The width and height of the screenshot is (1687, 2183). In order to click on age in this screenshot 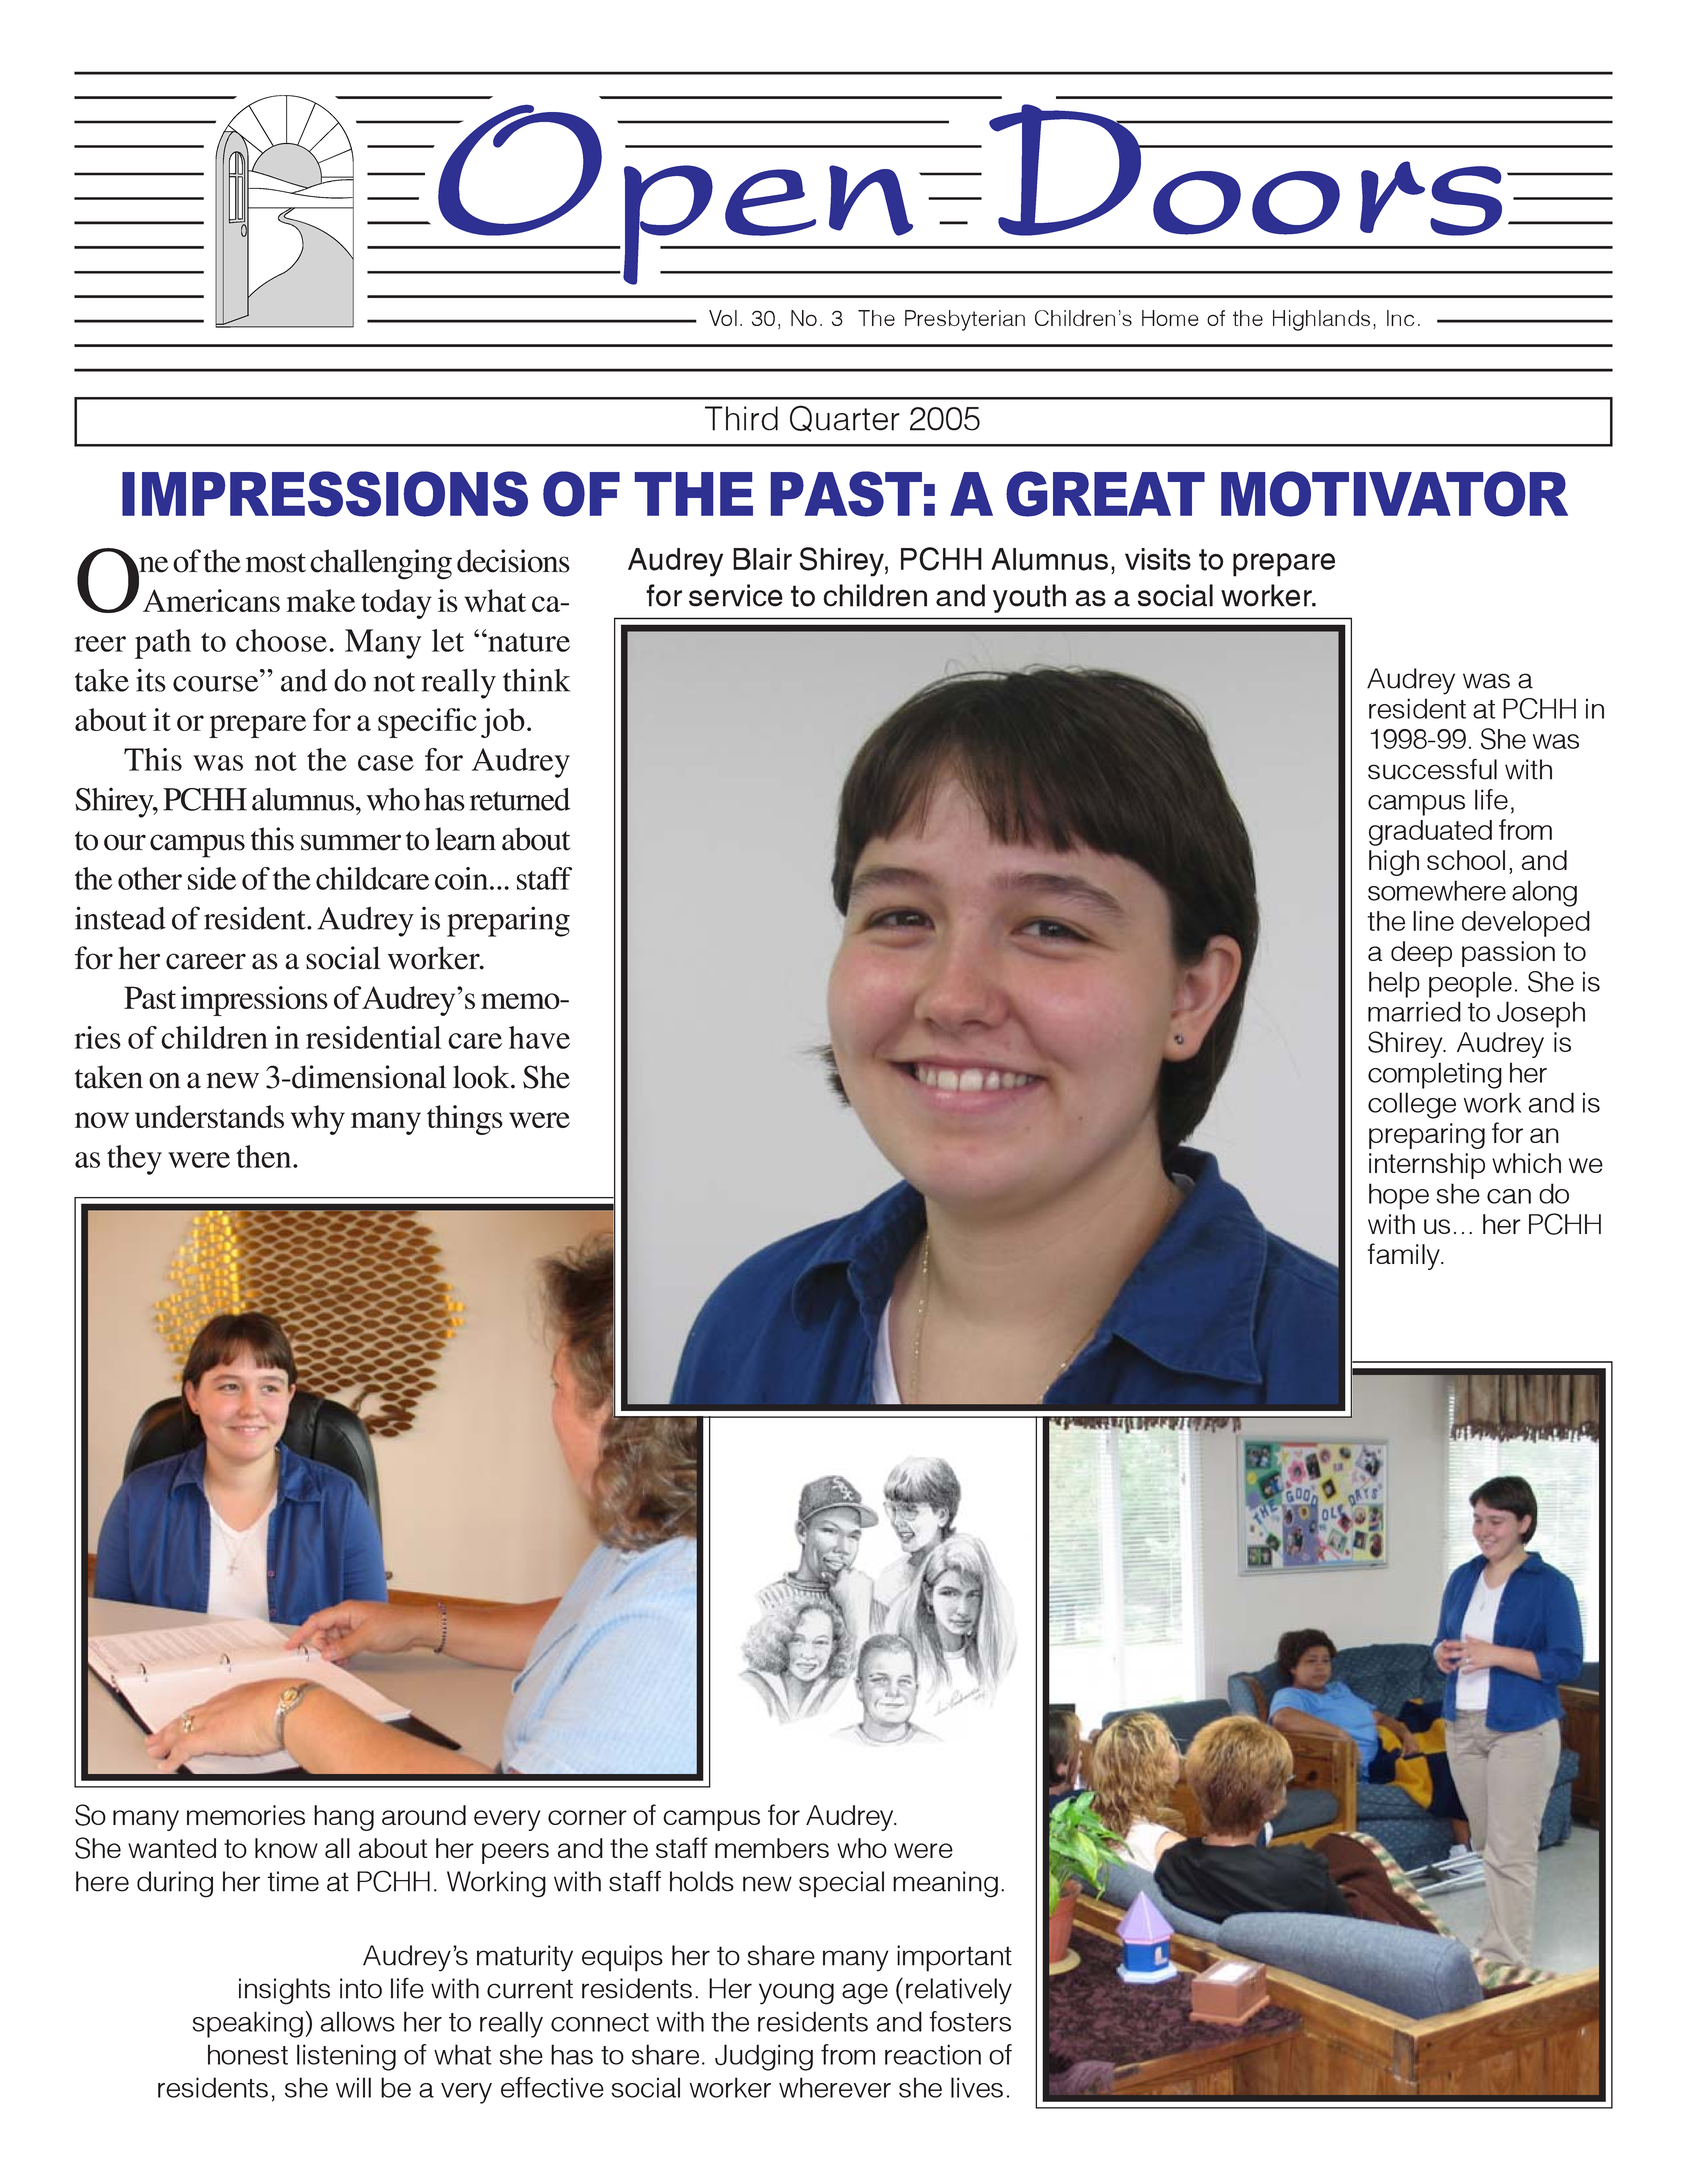, I will do `click(865, 1994)`.
